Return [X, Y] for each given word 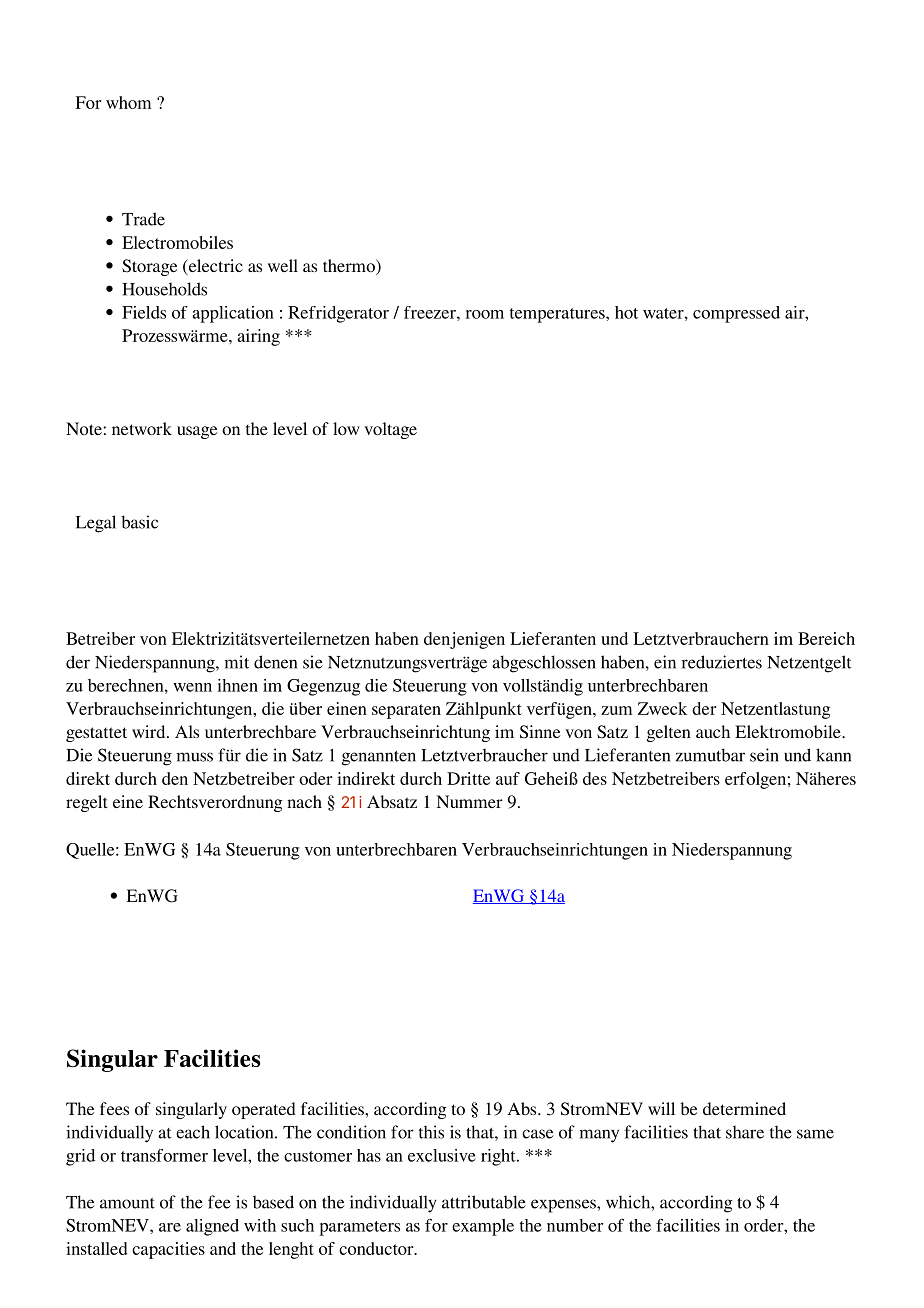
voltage [390, 430]
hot [626, 312]
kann [833, 755]
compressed [736, 314]
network [142, 428]
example [483, 1227]
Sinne [540, 732]
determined [744, 1108]
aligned [212, 1227]
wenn [192, 687]
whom [128, 102]
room [484, 314]
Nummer [470, 801]
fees [114, 1108]
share [745, 1132]
